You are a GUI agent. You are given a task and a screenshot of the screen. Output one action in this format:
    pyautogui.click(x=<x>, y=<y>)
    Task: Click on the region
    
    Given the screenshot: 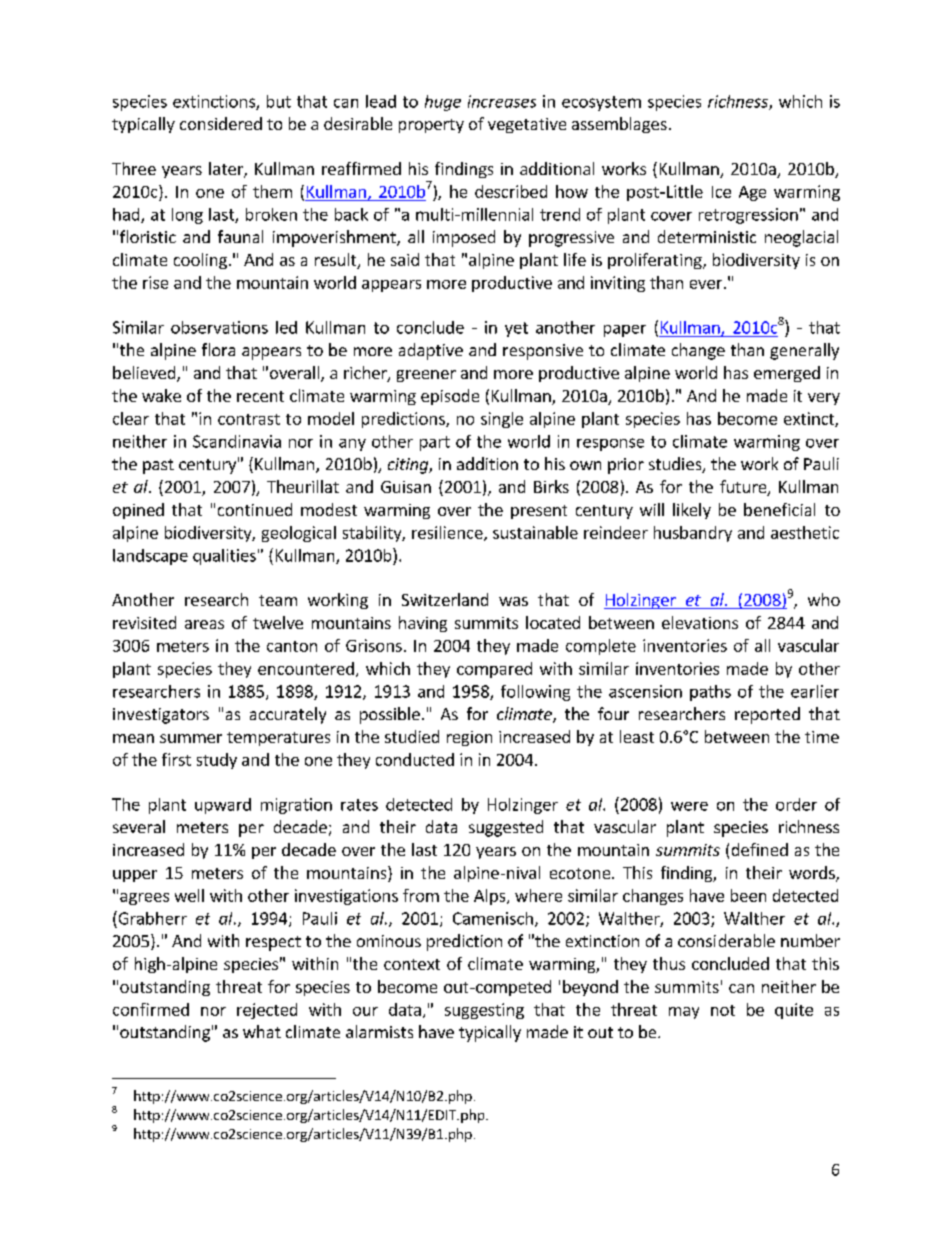 What is the action you would take?
    pyautogui.click(x=469, y=738)
